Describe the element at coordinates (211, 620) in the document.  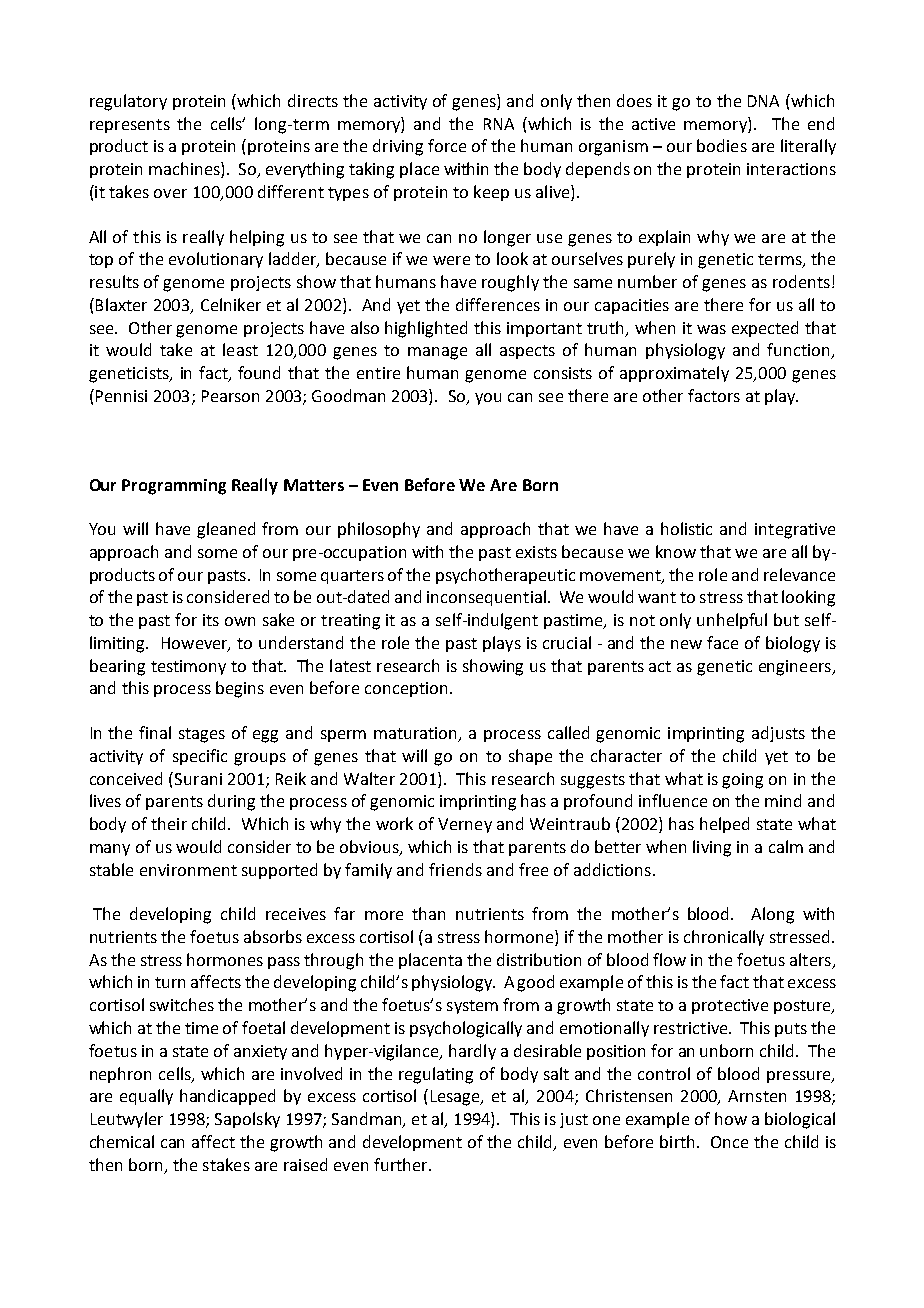
I see `its` at that location.
